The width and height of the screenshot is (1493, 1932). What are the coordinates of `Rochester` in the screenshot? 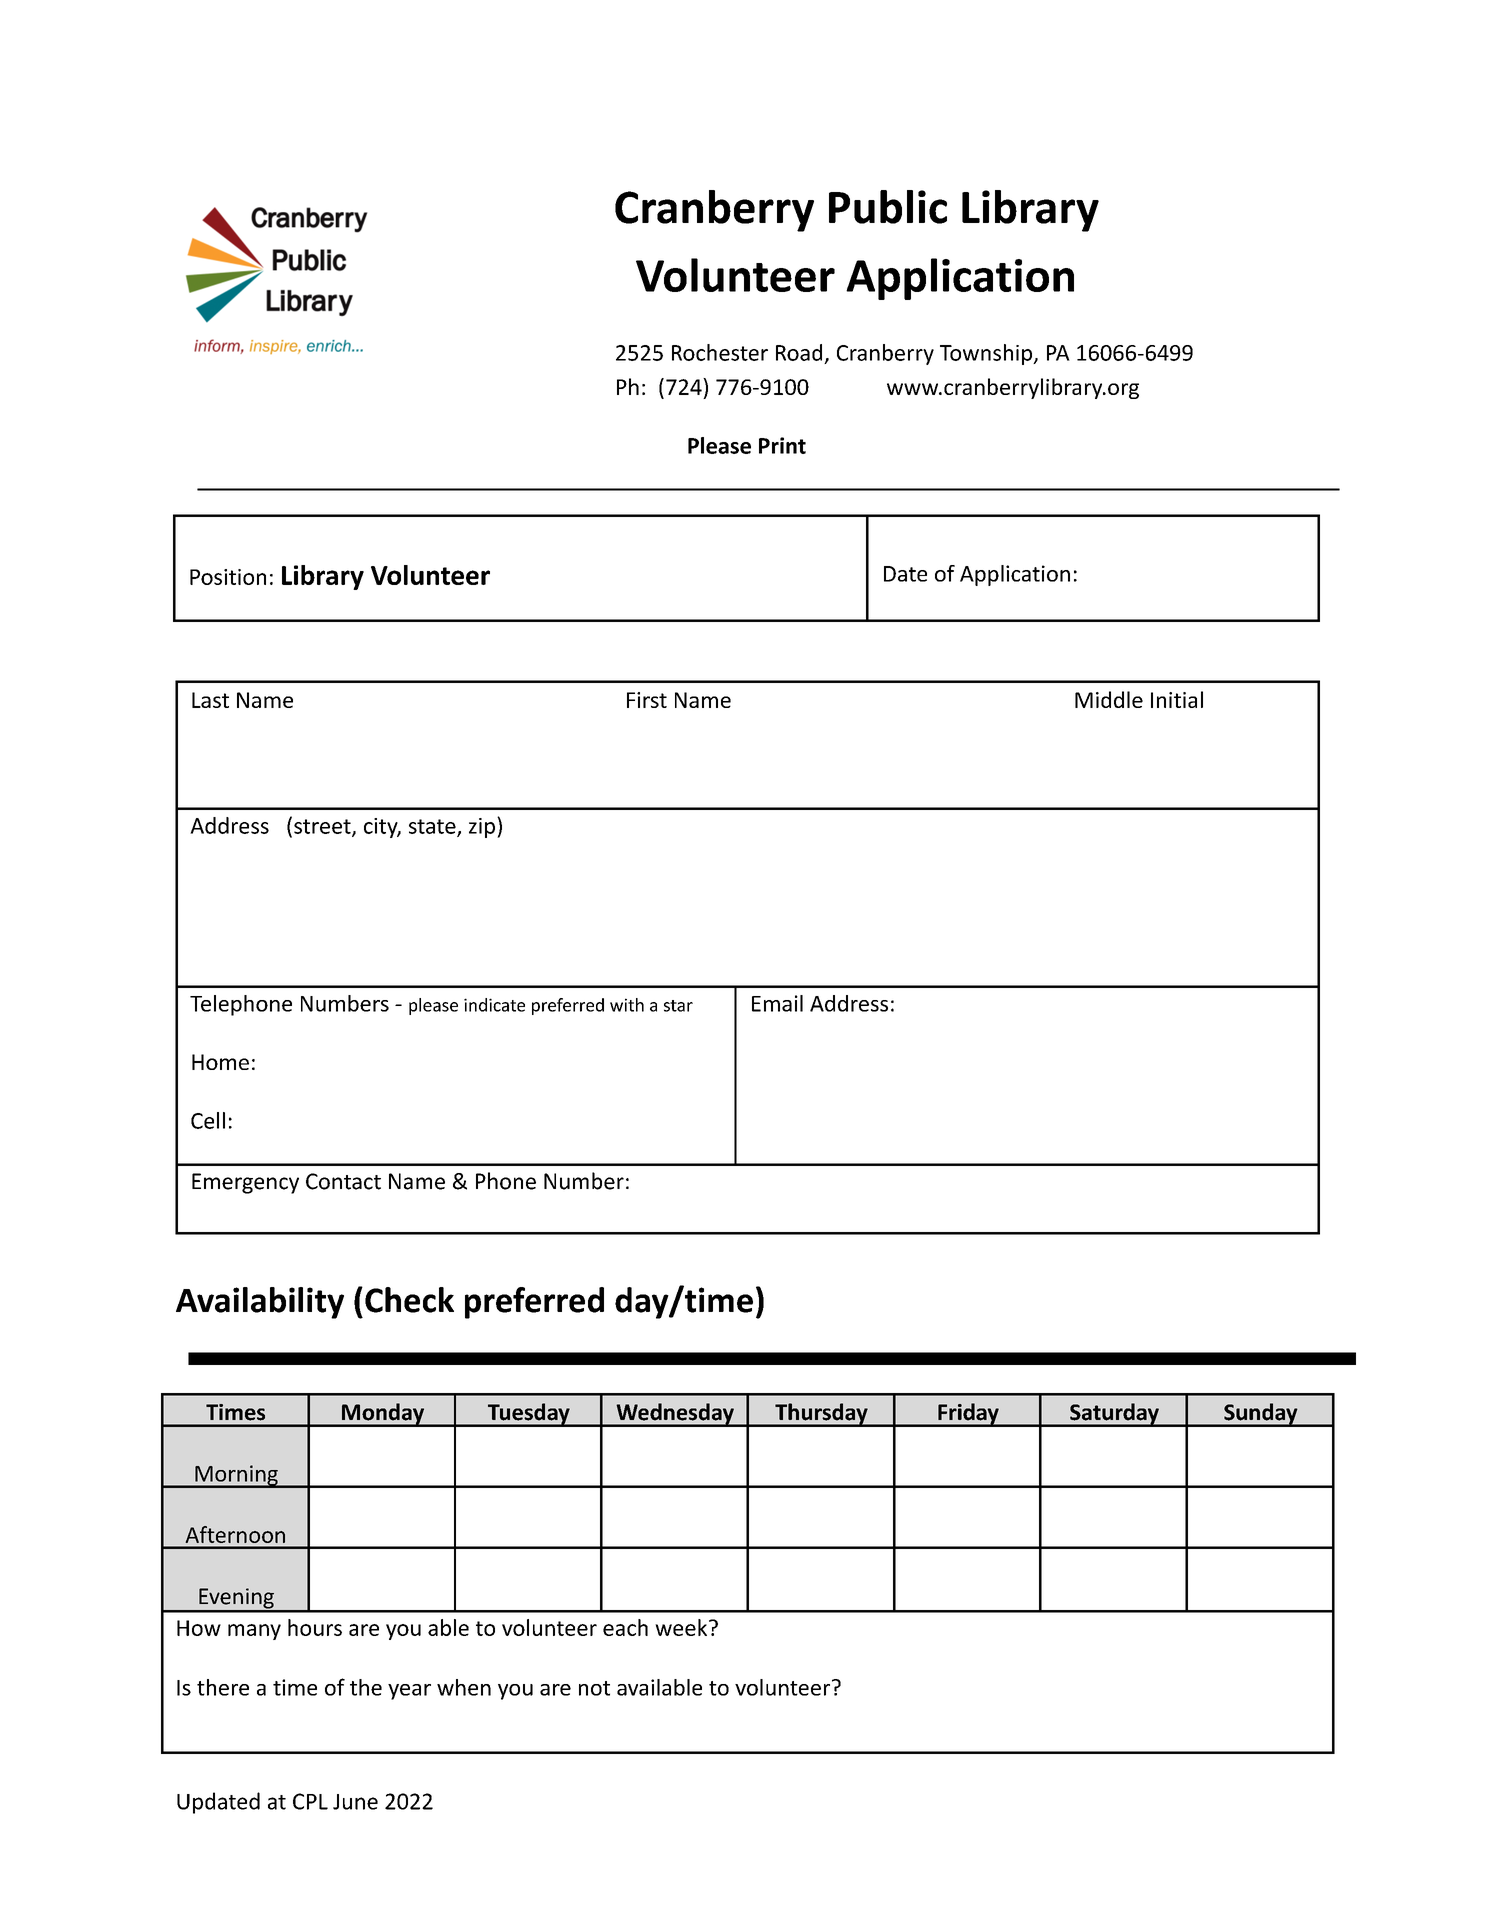 It's located at (720, 352).
